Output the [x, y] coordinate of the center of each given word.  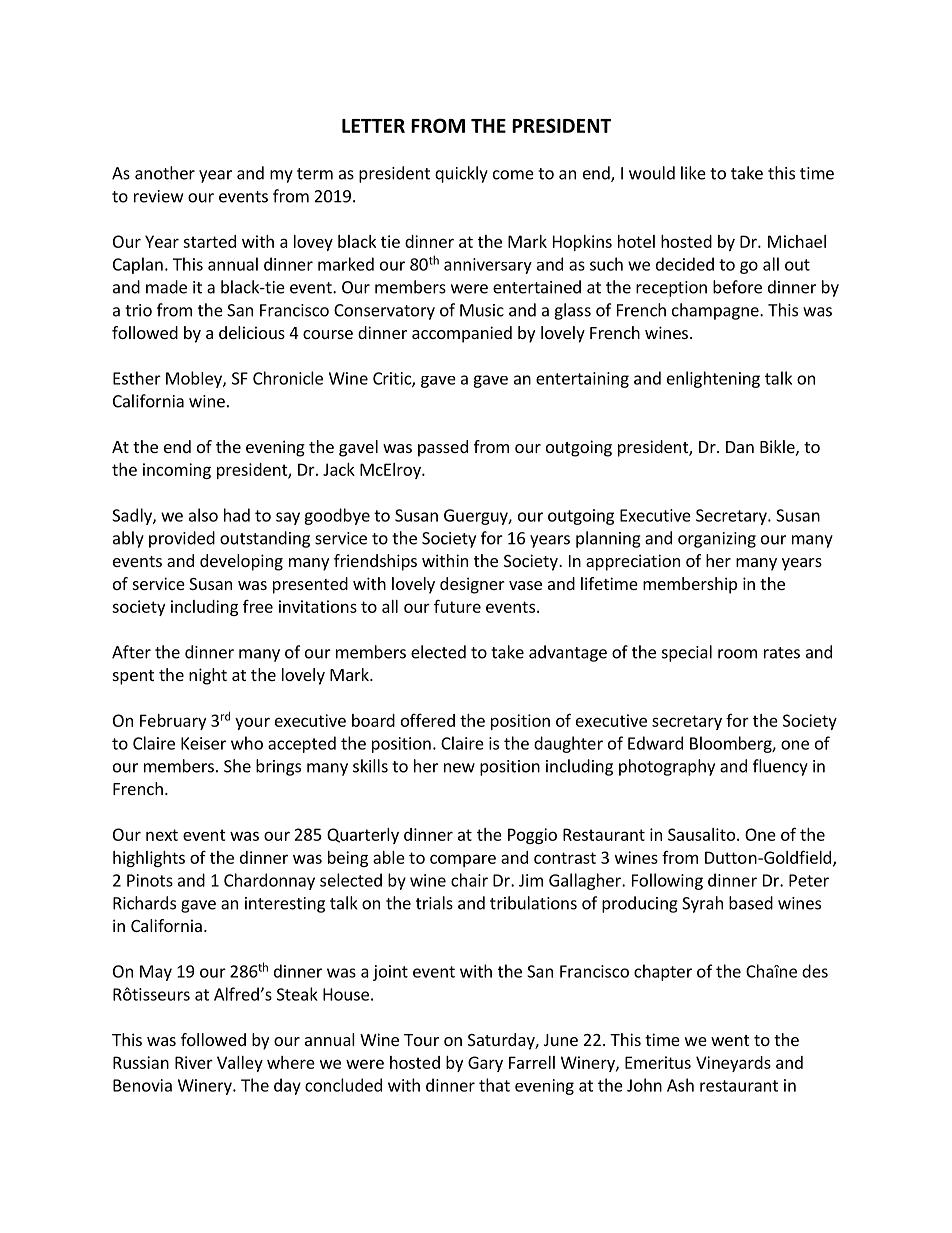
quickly [461, 174]
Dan [740, 447]
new [459, 768]
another [165, 173]
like [693, 173]
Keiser [203, 743]
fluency [780, 767]
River [194, 1062]
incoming [177, 471]
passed [443, 448]
